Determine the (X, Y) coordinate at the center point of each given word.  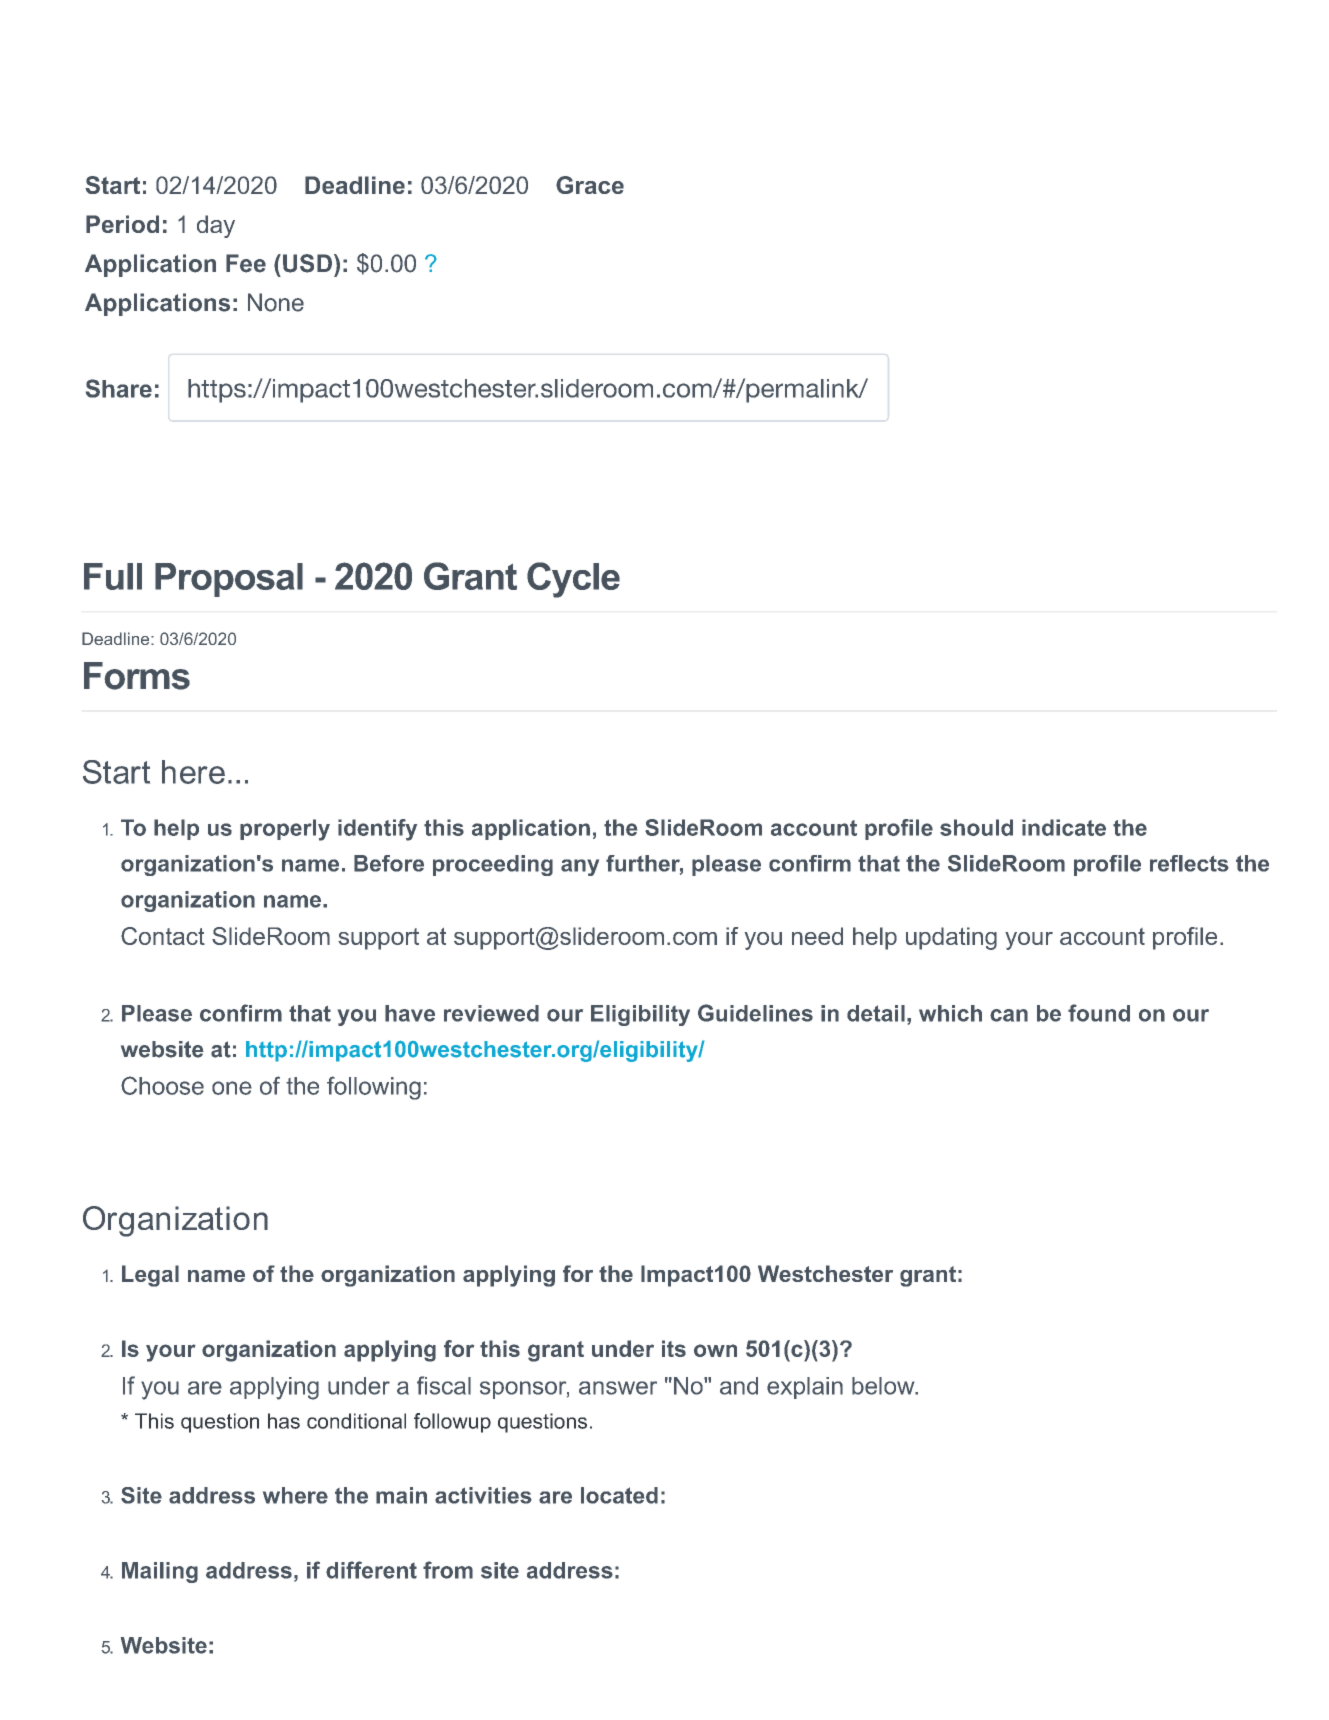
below (884, 1386)
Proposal (229, 580)
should (976, 827)
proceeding (493, 865)
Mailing (160, 1572)
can (1009, 1015)
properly (285, 830)
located (619, 1495)
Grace (590, 185)
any (580, 867)
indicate (1064, 827)
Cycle (573, 580)
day (216, 226)
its (674, 1348)
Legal (150, 1276)
